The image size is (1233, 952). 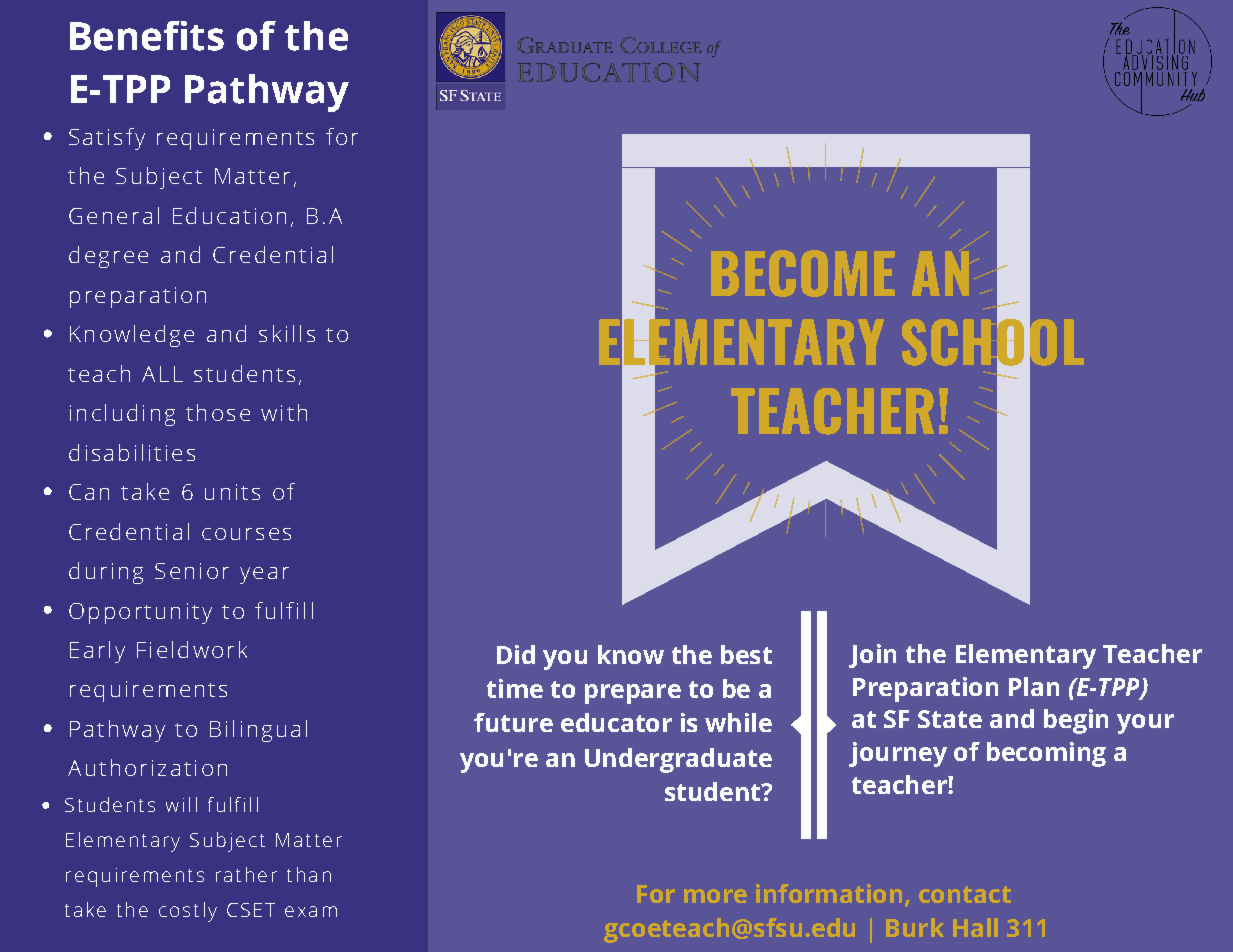 What do you see at coordinates (147, 36) in the document?
I see `Benefits` at bounding box center [147, 36].
